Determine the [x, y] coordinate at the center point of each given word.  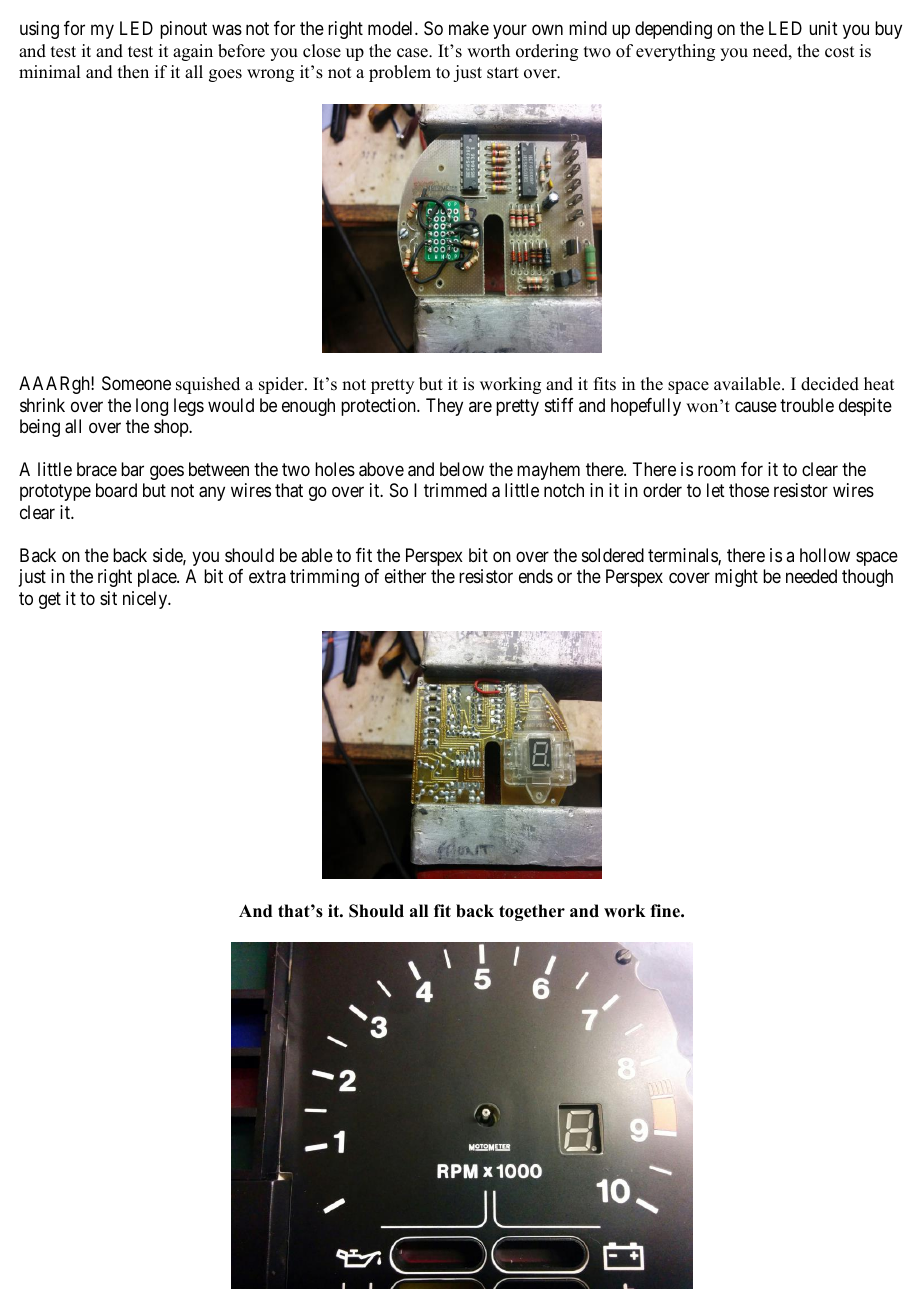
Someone [136, 383]
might [736, 578]
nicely [146, 600]
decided [830, 384]
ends [536, 576]
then [133, 72]
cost [839, 52]
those [749, 490]
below [462, 469]
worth [488, 51]
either [405, 576]
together [532, 912]
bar [132, 469]
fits [605, 384]
